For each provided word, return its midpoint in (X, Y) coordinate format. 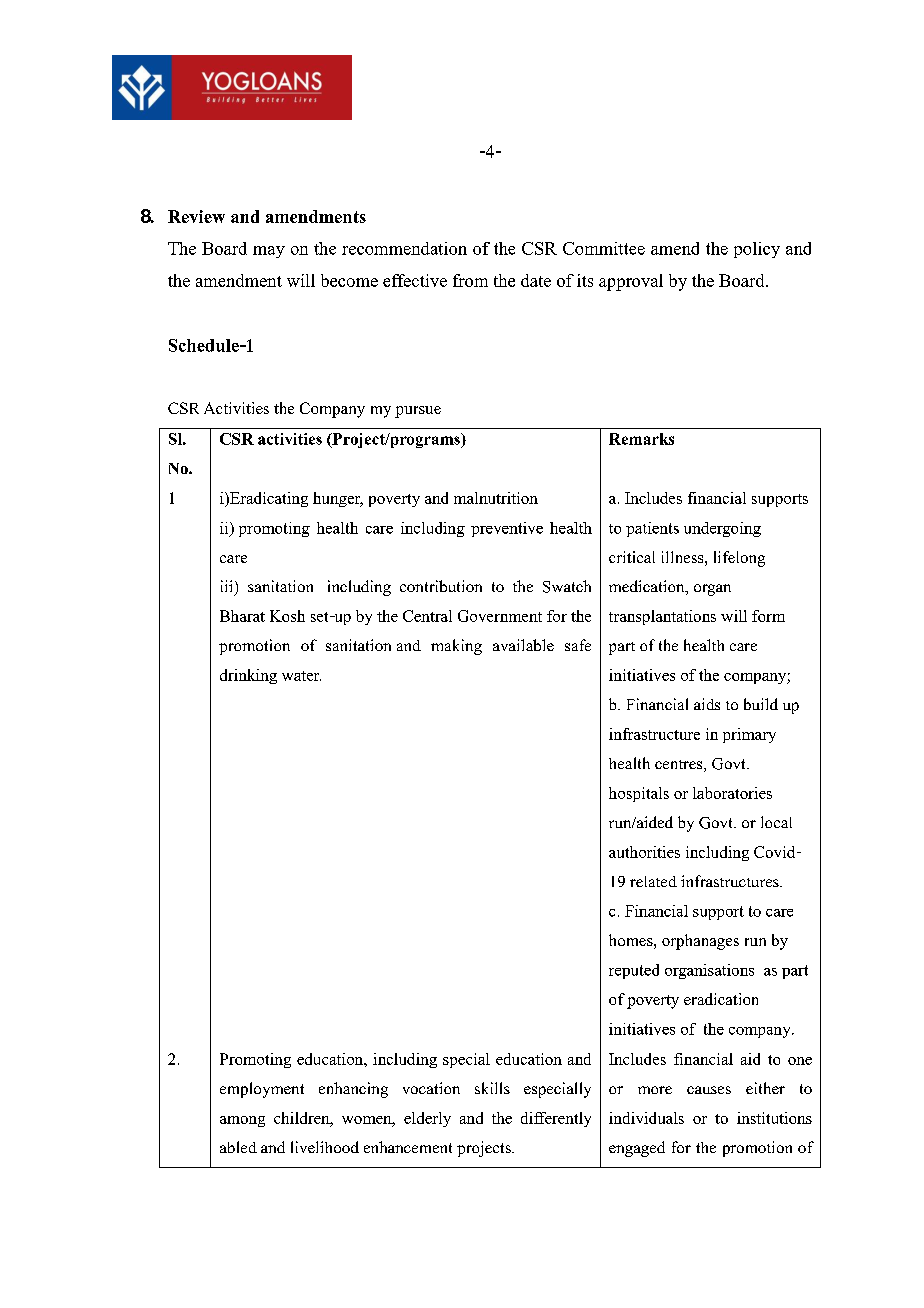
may (269, 252)
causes (709, 1090)
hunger (338, 499)
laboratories (732, 793)
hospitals (639, 794)
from (470, 280)
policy (757, 250)
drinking (248, 676)
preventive (507, 529)
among (242, 1121)
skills (492, 1088)
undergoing (722, 529)
